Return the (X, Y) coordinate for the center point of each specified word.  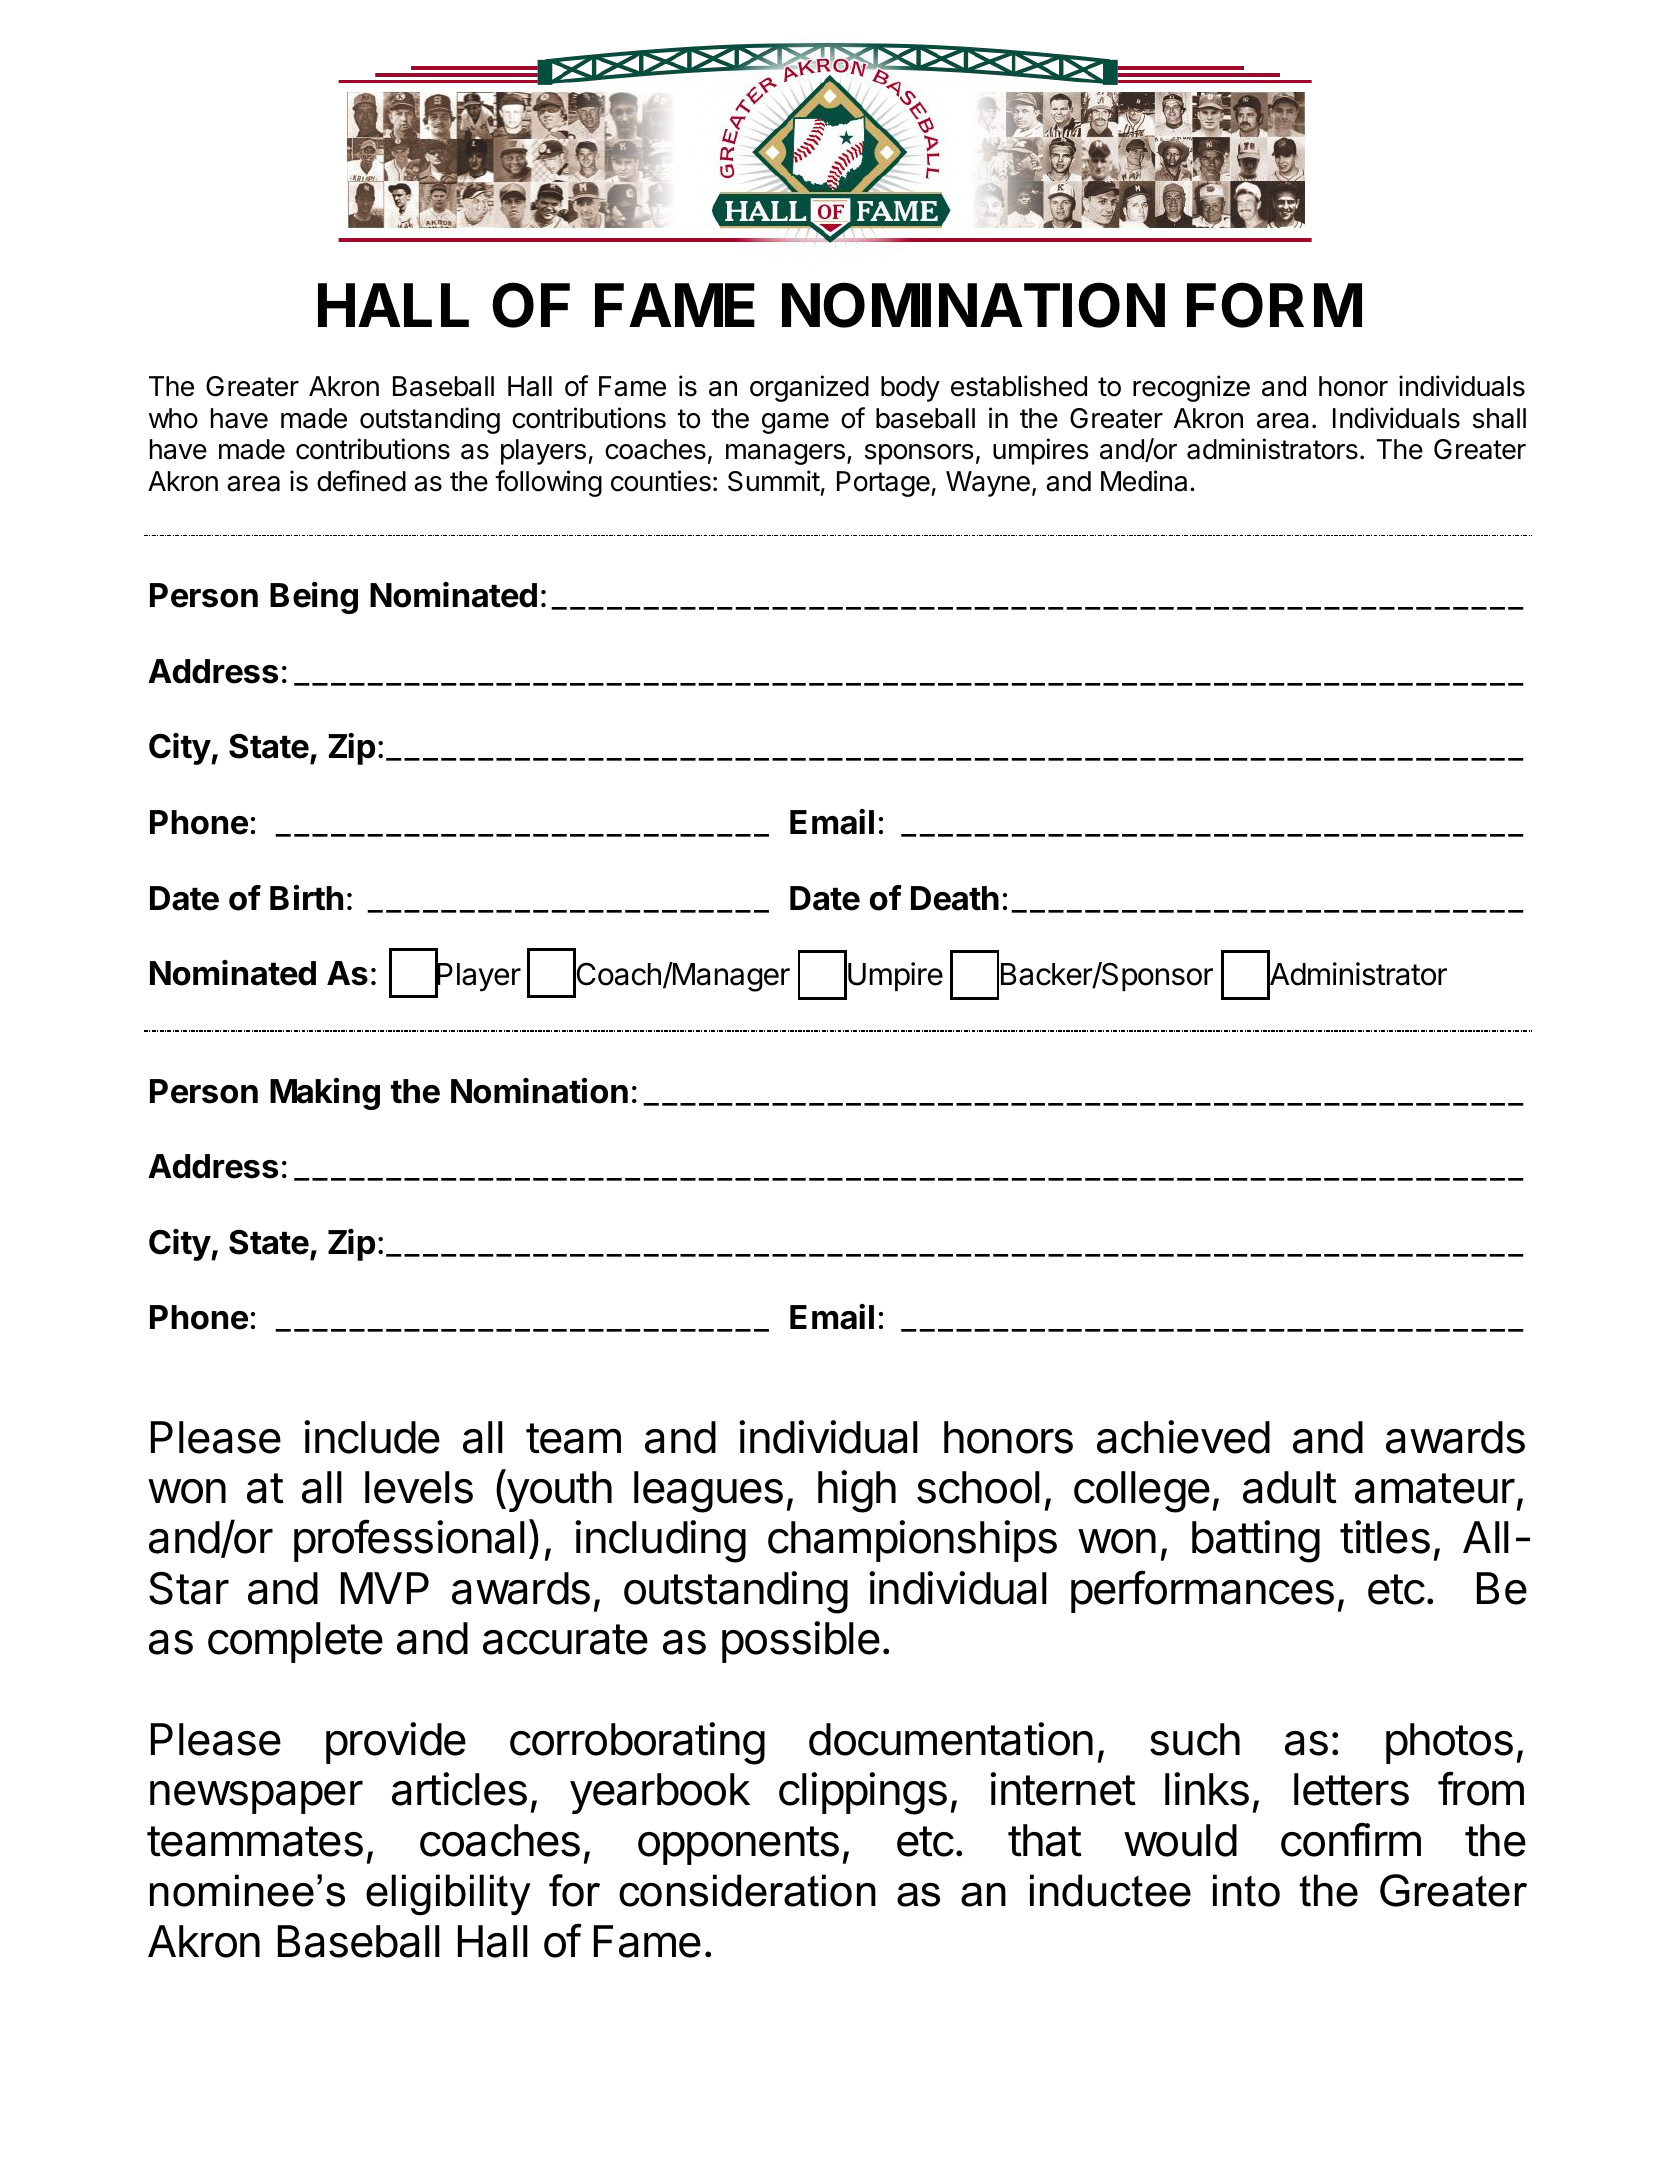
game (795, 423)
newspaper (256, 1797)
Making (325, 1094)
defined (361, 481)
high (857, 1491)
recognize (1191, 388)
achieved (1183, 1437)
